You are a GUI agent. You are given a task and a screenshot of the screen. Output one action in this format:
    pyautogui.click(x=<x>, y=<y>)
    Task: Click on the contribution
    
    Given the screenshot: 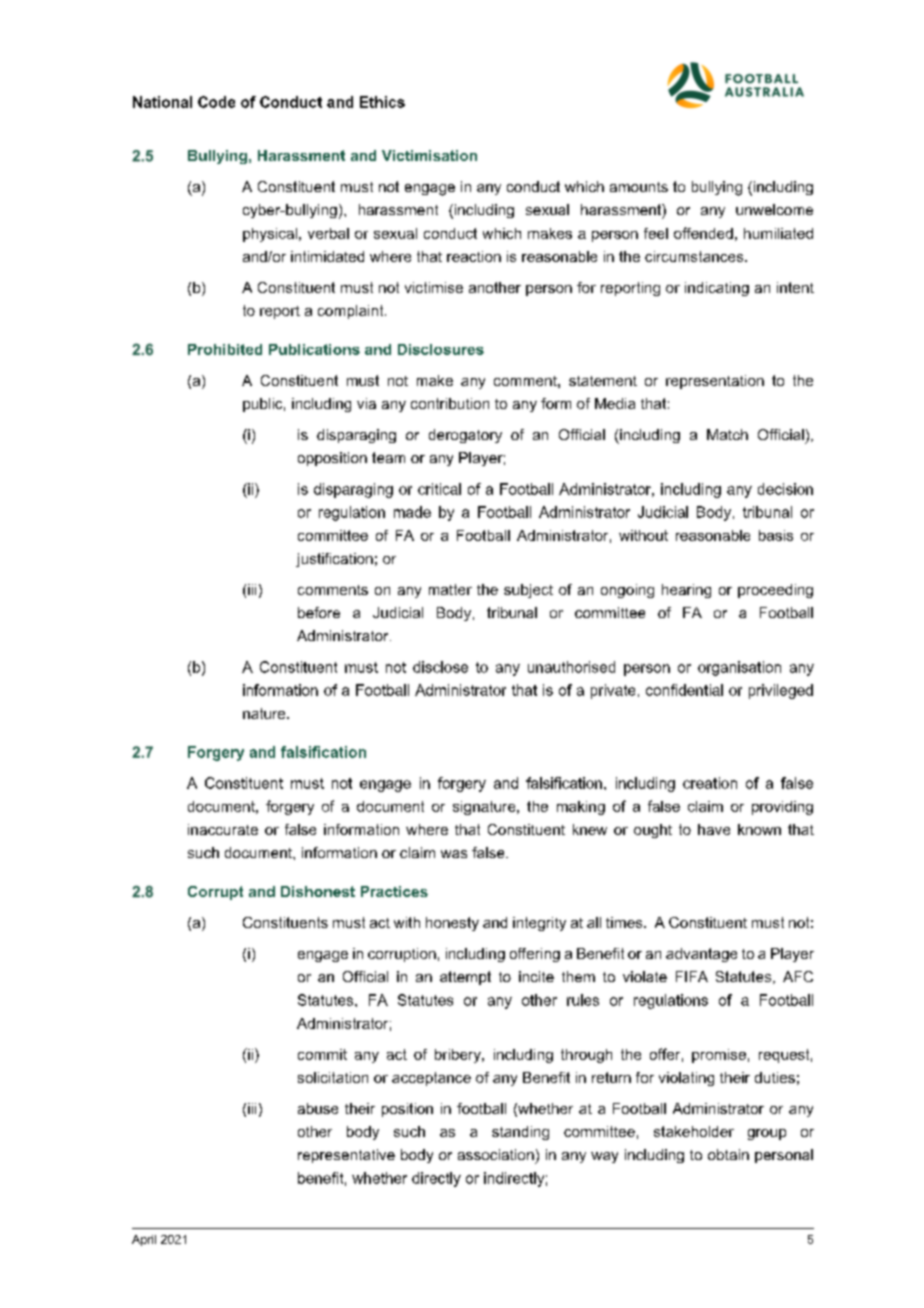 What is the action you would take?
    pyautogui.click(x=450, y=403)
